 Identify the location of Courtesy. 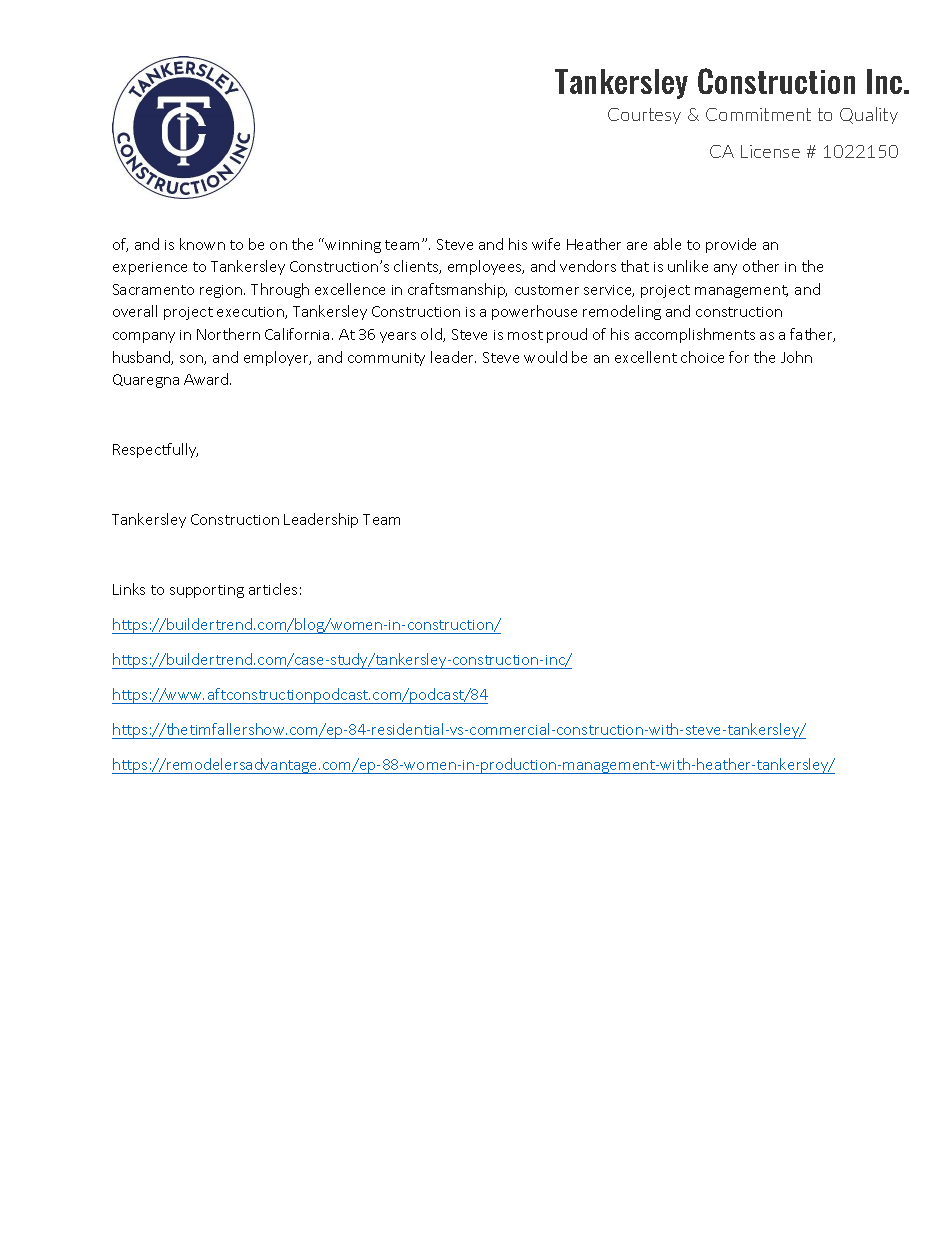
(644, 116).
